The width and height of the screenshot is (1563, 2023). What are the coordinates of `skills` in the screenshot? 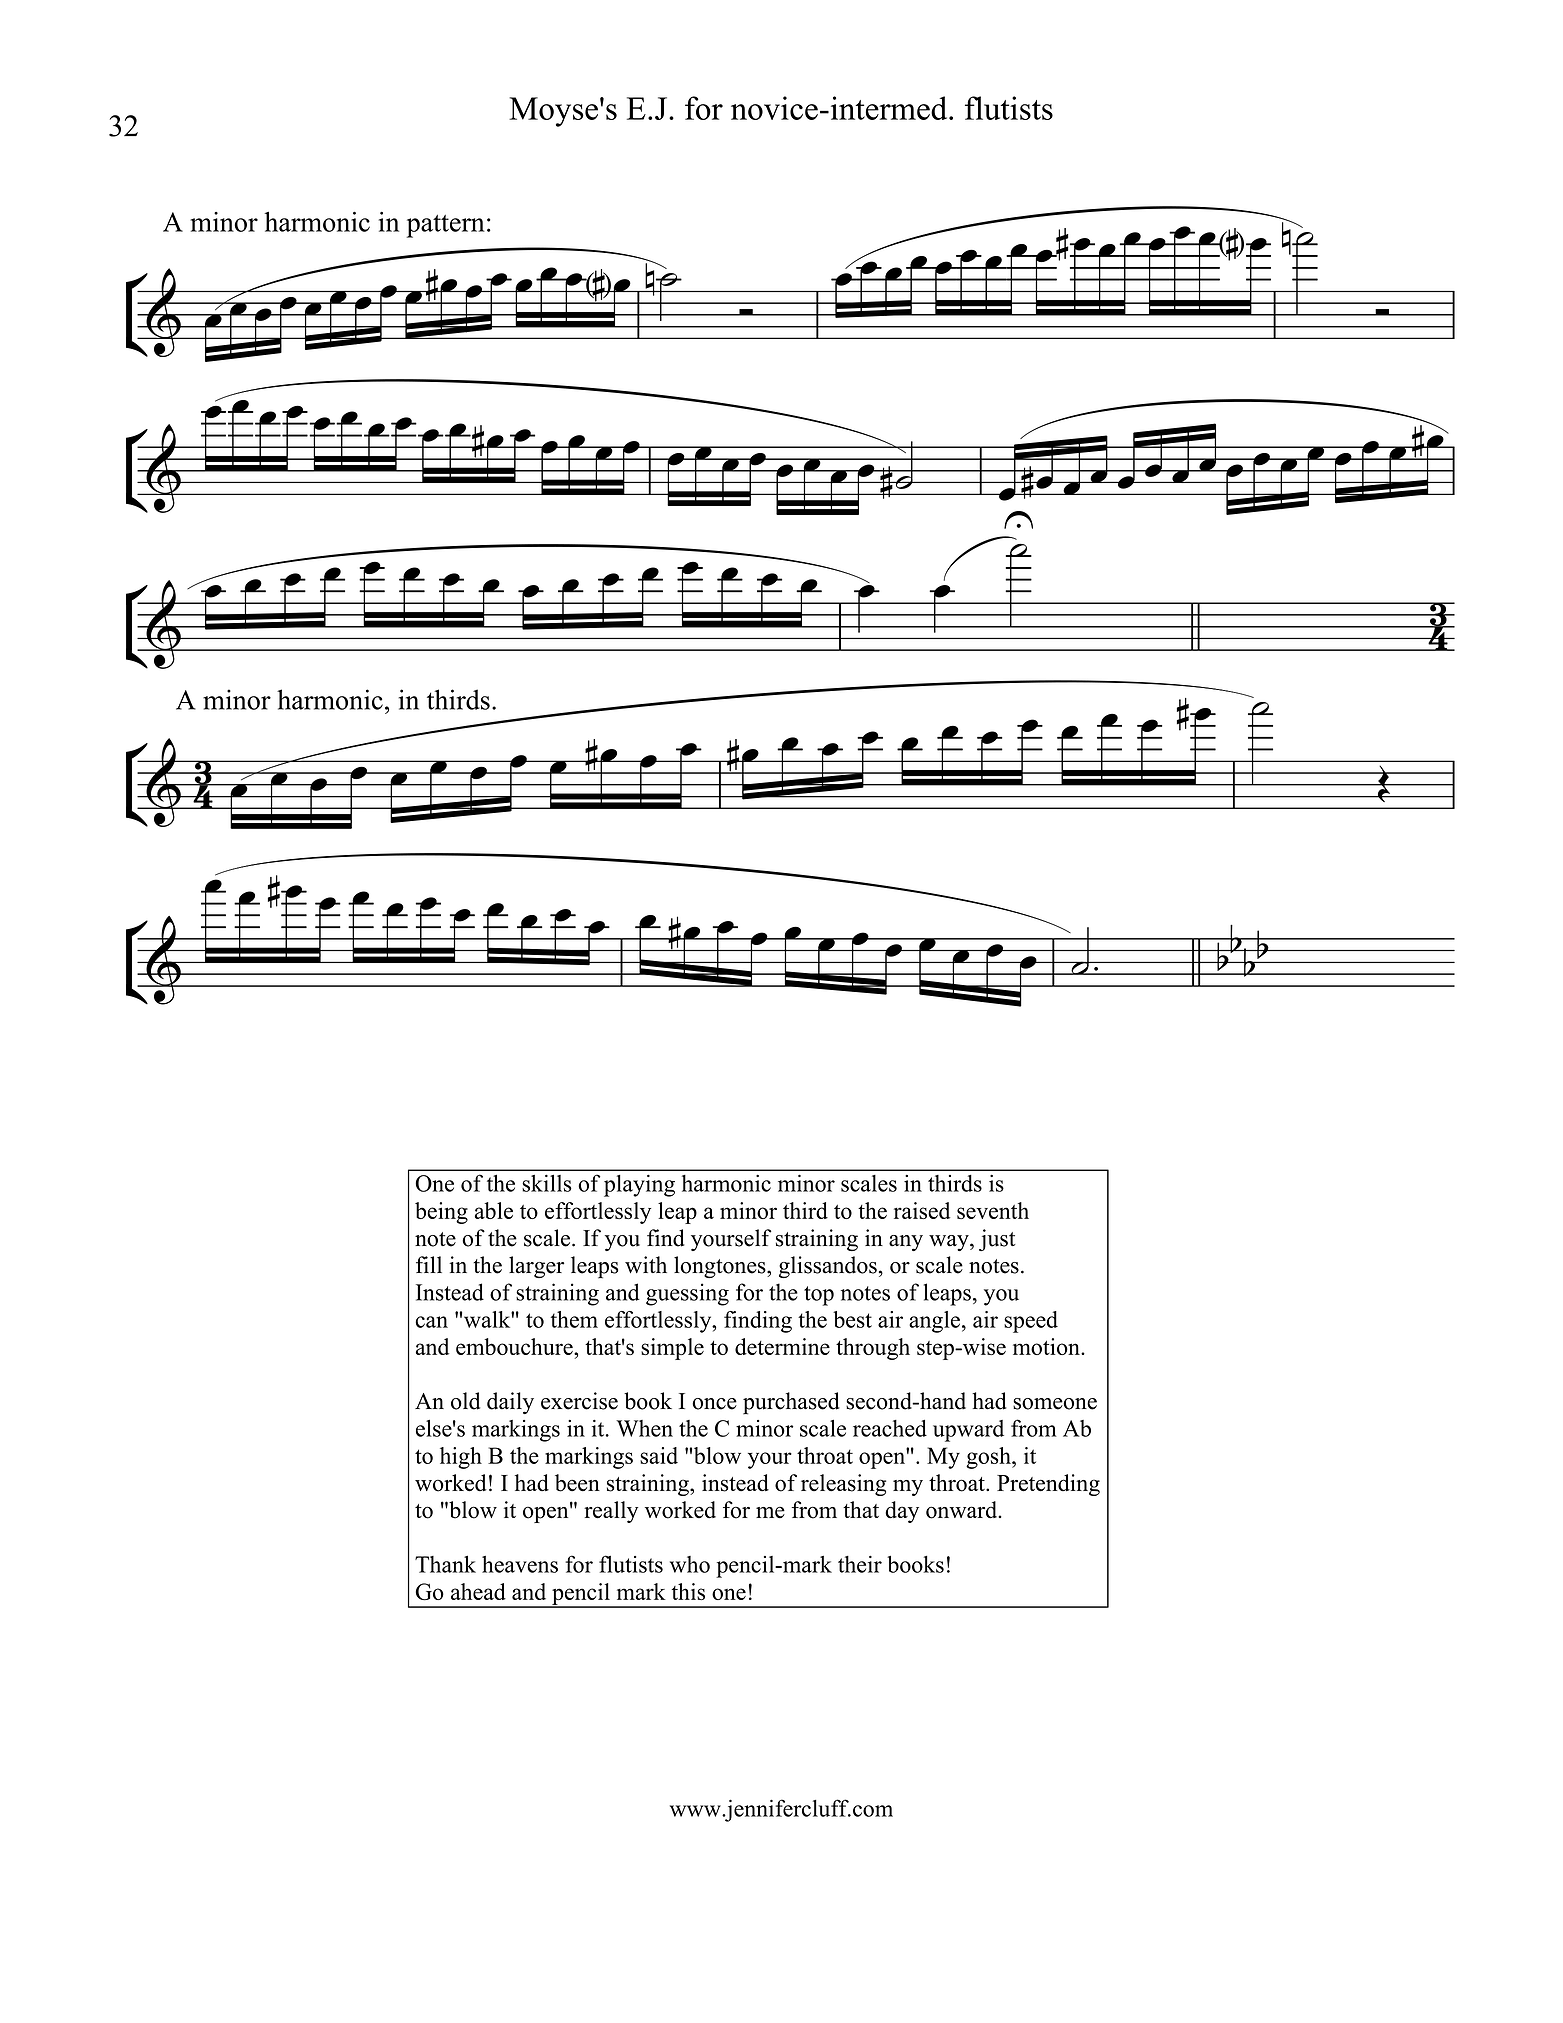 It's located at (547, 1183).
